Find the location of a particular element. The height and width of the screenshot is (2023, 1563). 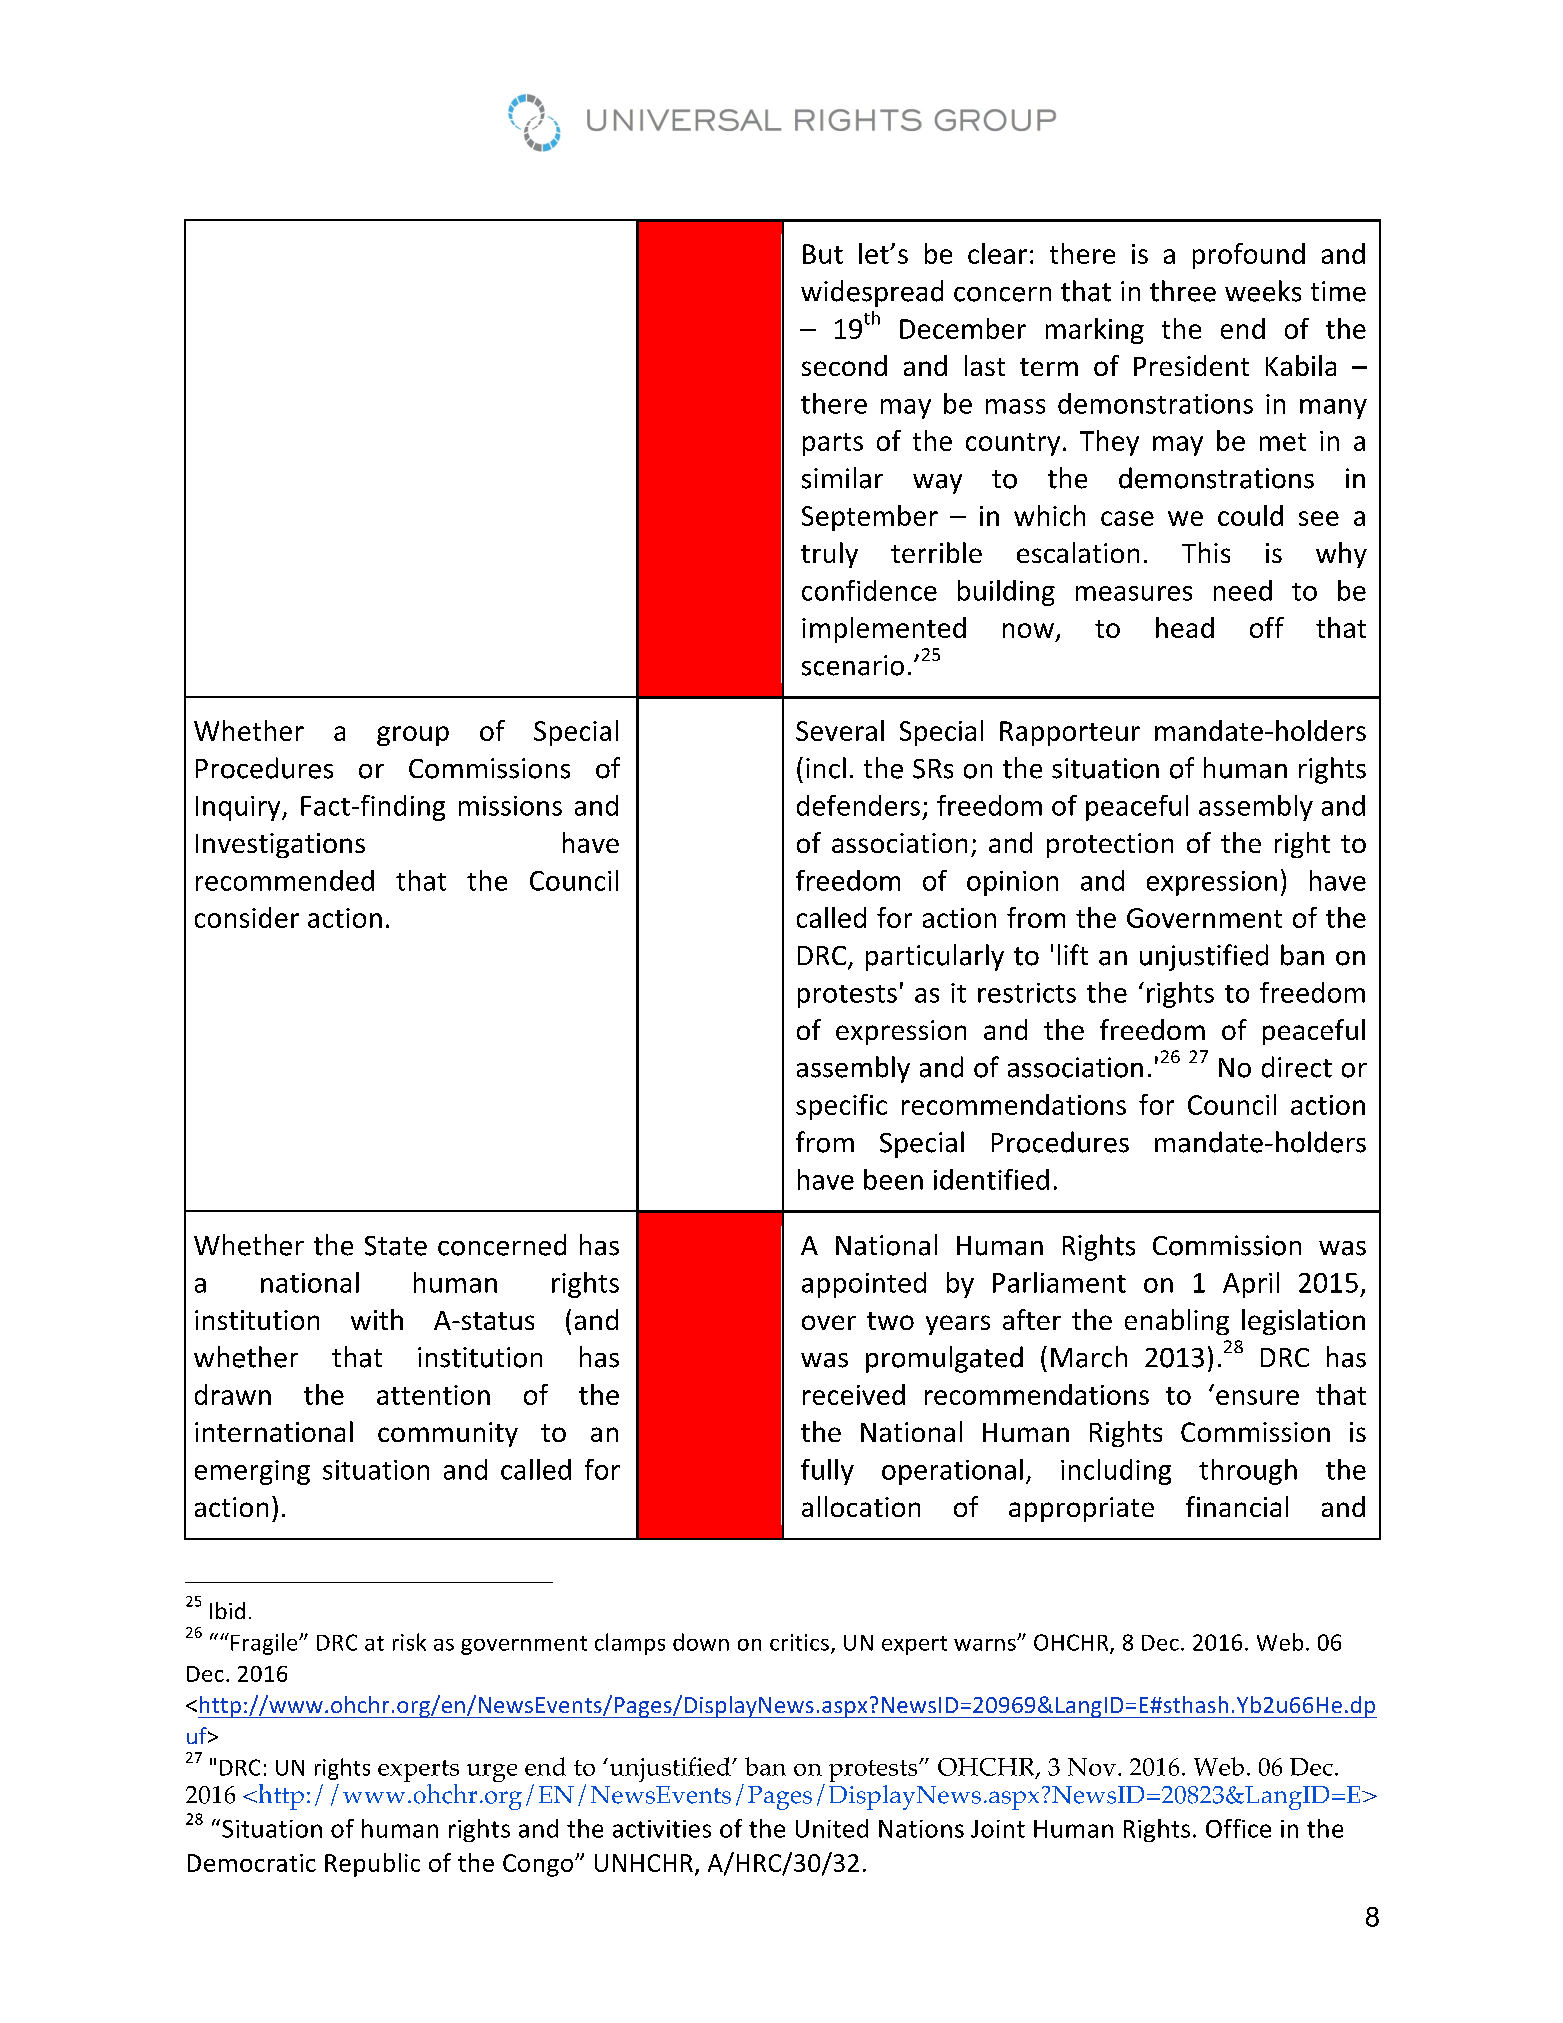

widespread is located at coordinates (872, 293).
